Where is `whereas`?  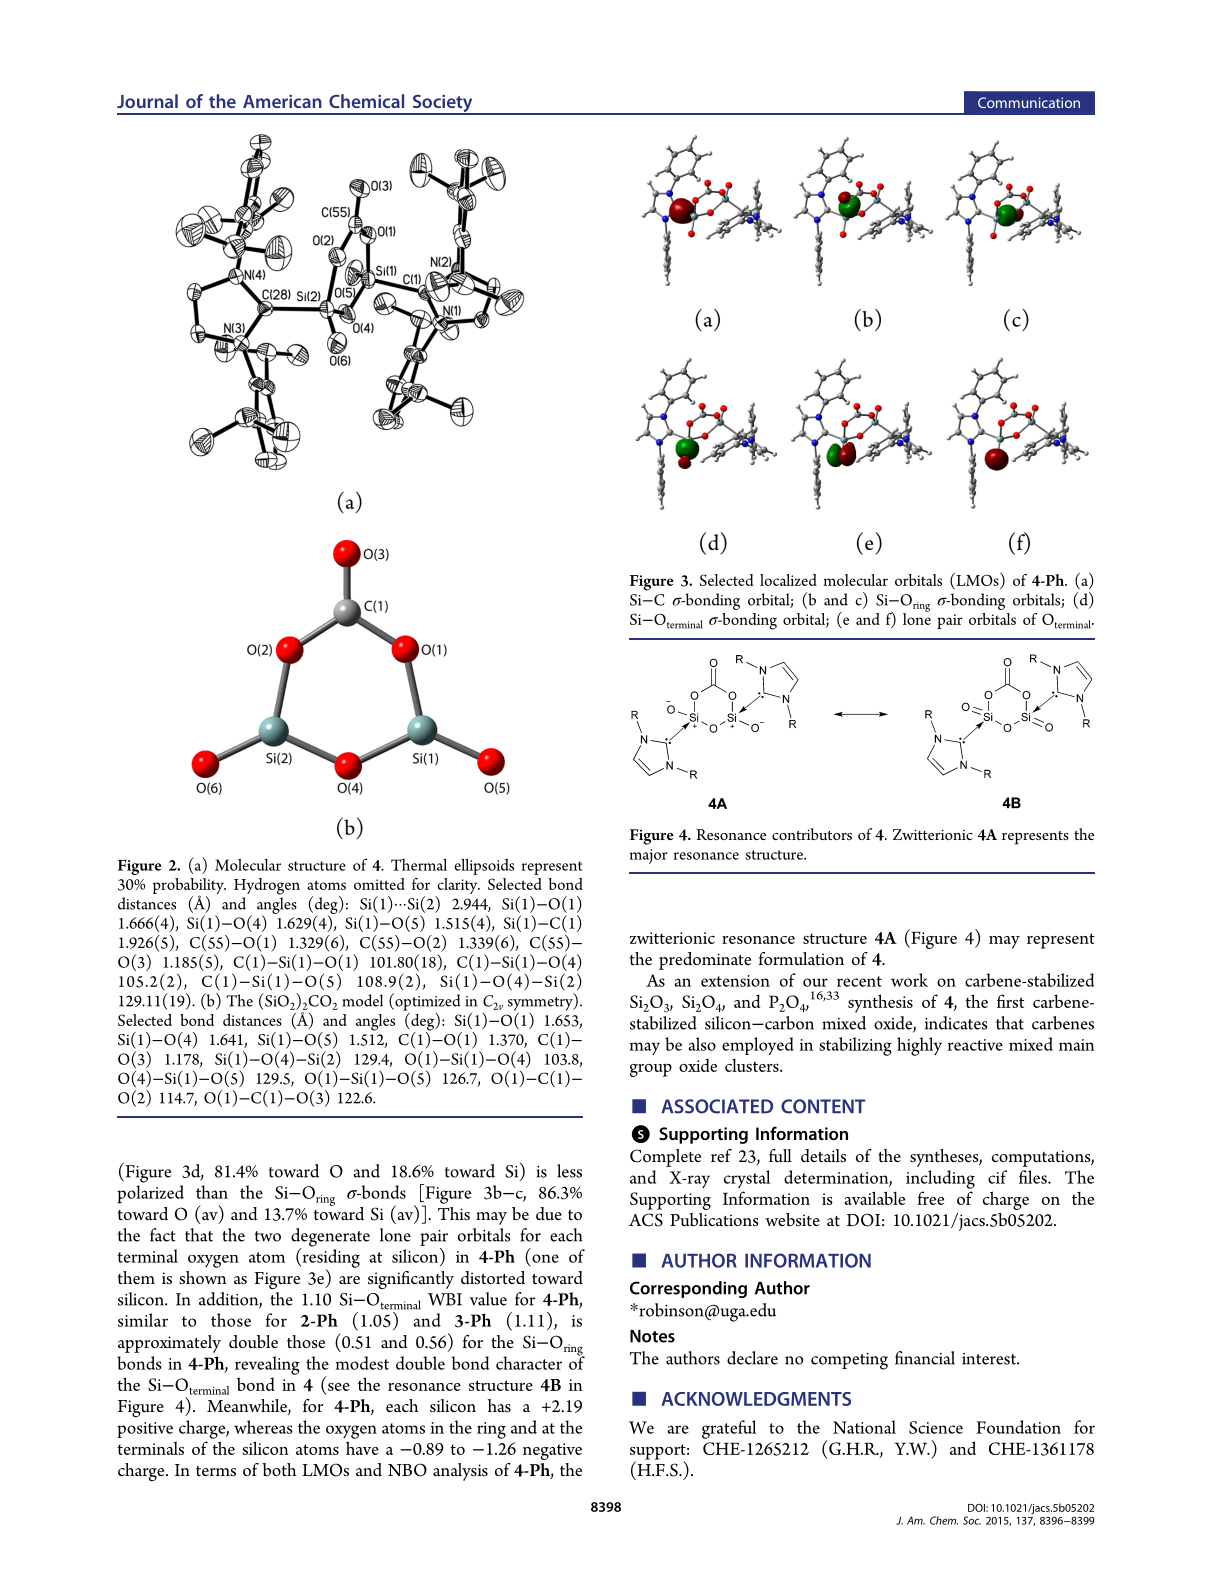 whereas is located at coordinates (263, 1427).
